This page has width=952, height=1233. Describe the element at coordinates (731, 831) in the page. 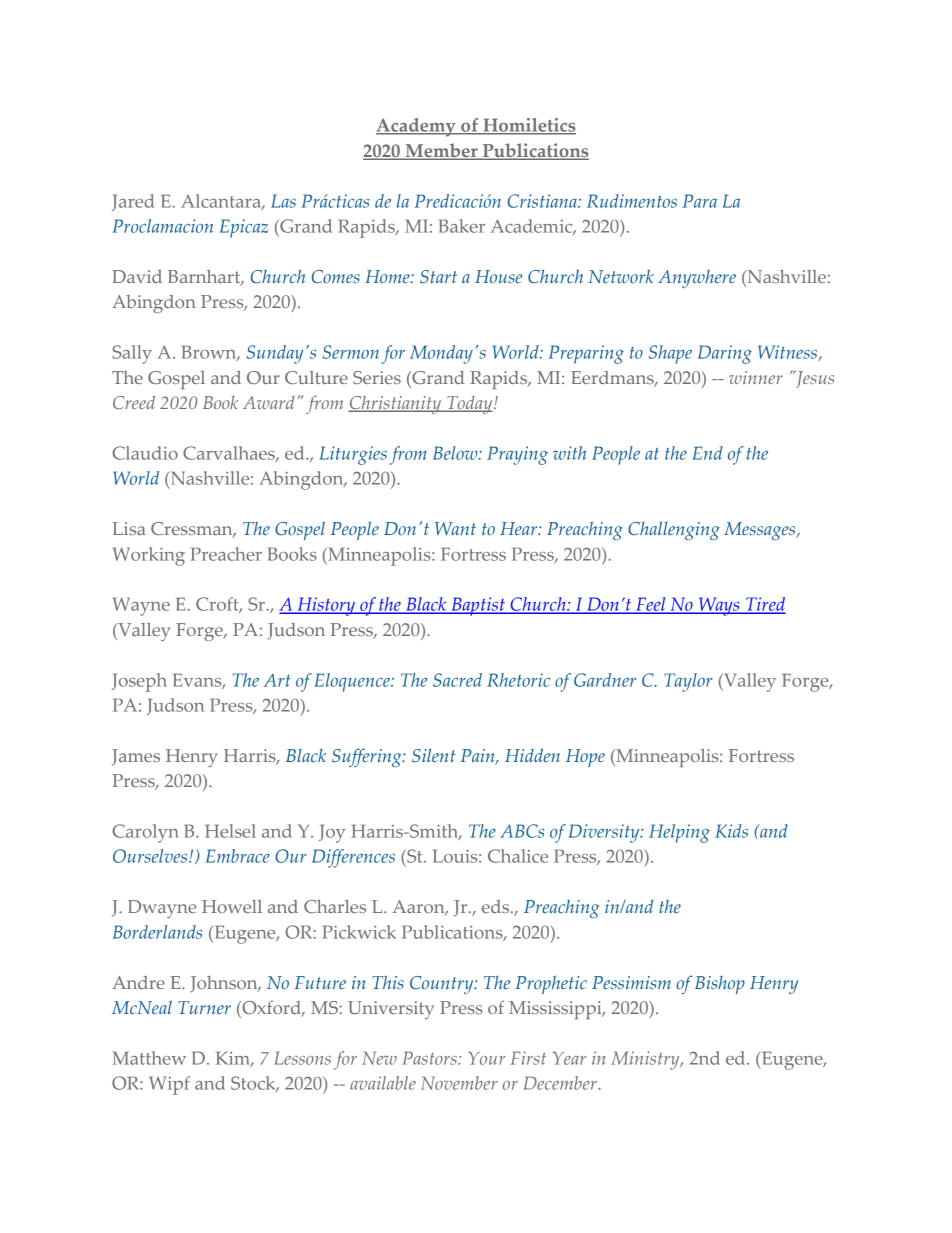

I see `Kids` at that location.
